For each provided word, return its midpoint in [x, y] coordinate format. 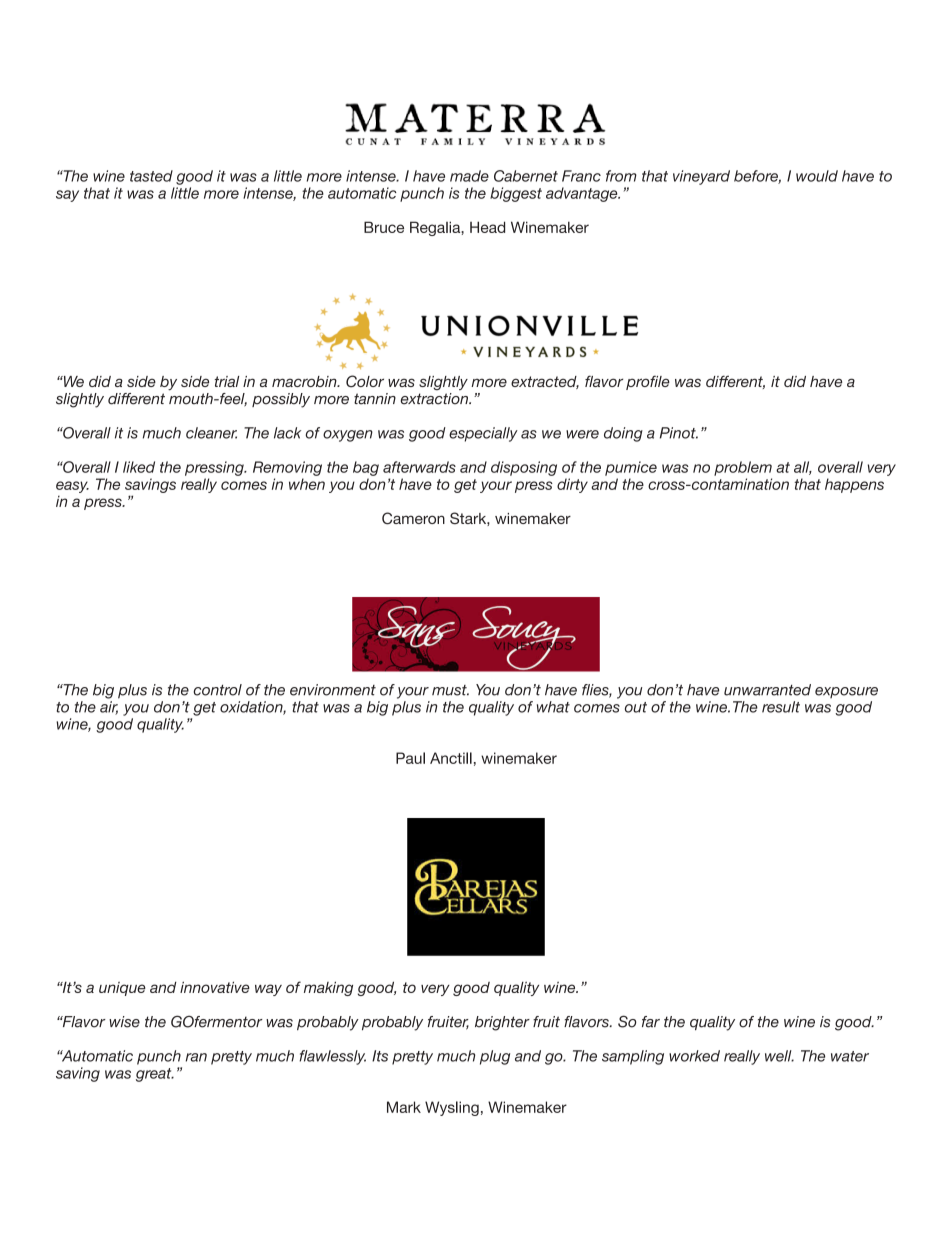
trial [227, 381]
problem [743, 468]
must [450, 690]
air [109, 708]
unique [122, 989]
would [817, 176]
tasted [151, 176]
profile [648, 382]
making [328, 988]
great [155, 1075]
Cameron [413, 518]
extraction [435, 399]
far [651, 1022]
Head [487, 227]
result [781, 707]
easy [72, 487]
